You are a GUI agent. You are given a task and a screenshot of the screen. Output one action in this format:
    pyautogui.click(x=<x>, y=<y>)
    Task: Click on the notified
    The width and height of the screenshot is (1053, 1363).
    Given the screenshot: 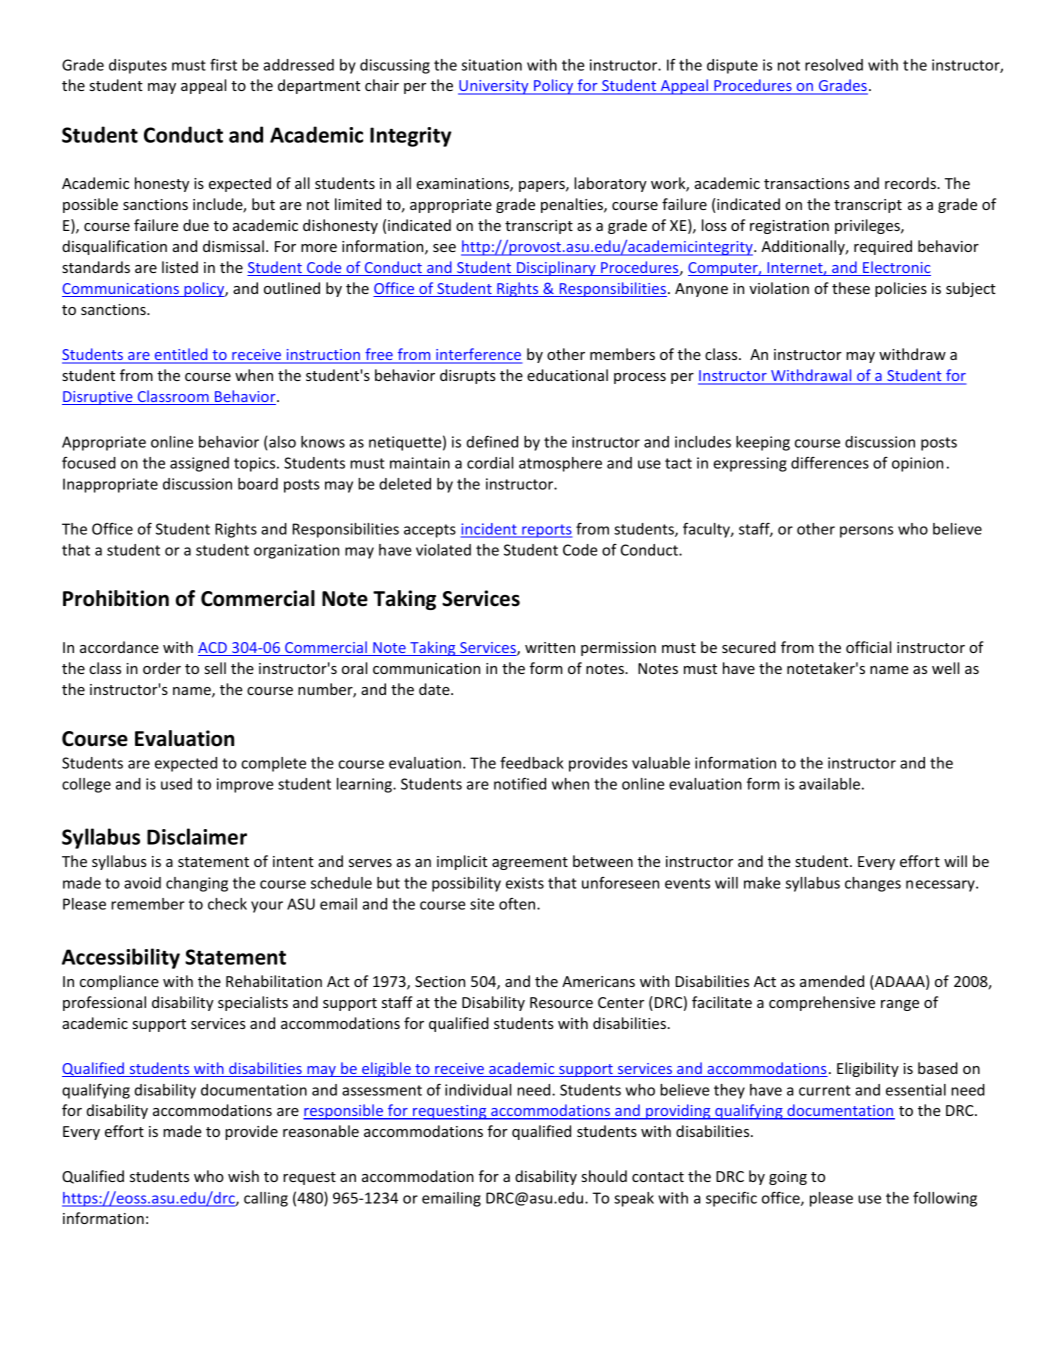 What is the action you would take?
    pyautogui.click(x=520, y=784)
